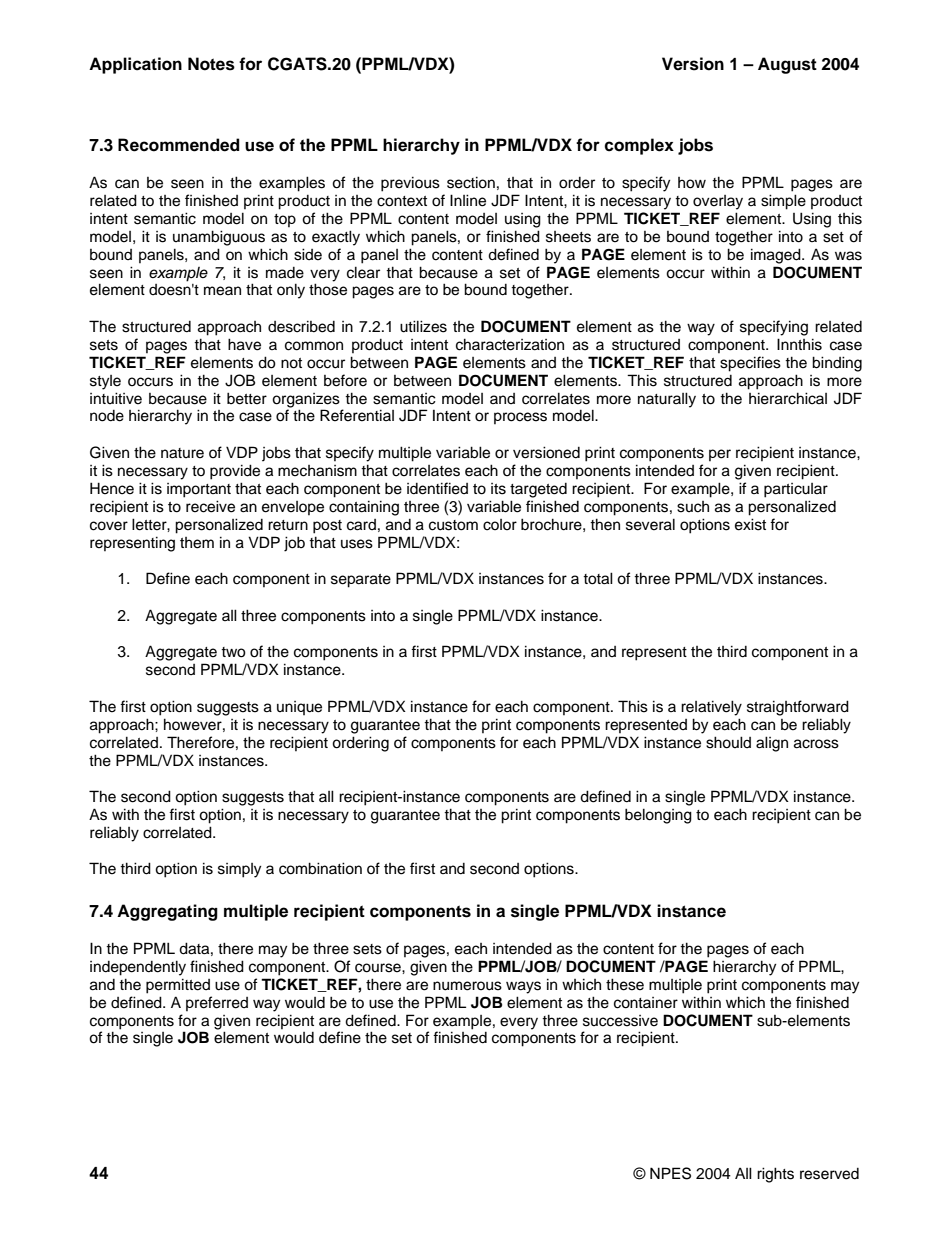 This image has width=952, height=1233. What do you see at coordinates (471, 182) in the image?
I see `section` at bounding box center [471, 182].
